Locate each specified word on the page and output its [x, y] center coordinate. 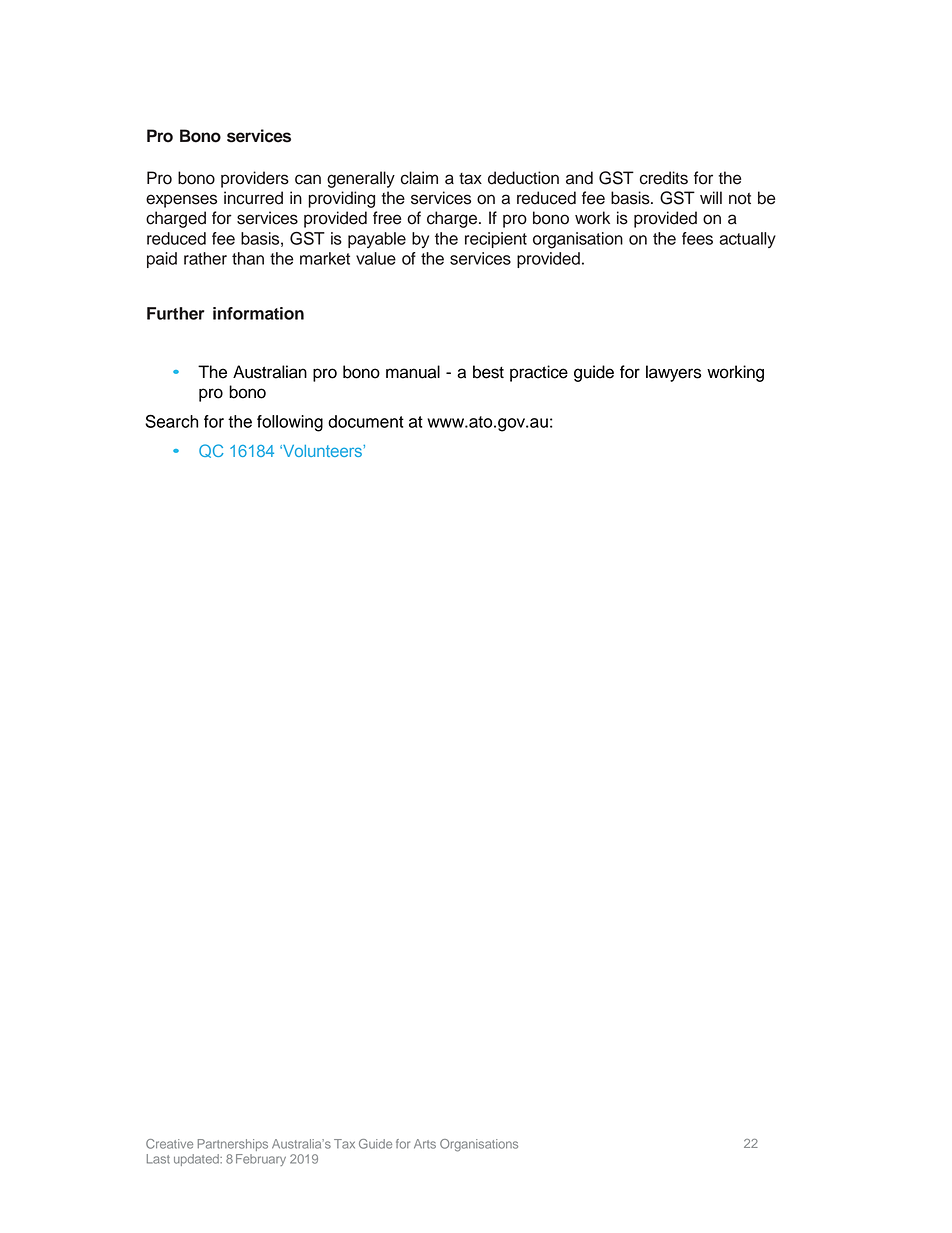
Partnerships [232, 1145]
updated [197, 1160]
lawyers [673, 373]
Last [158, 1159]
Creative [169, 1144]
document [366, 421]
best [488, 372]
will [711, 197]
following [290, 423]
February [261, 1160]
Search [171, 421]
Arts [425, 1144]
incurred [253, 198]
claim [419, 178]
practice [539, 373]
